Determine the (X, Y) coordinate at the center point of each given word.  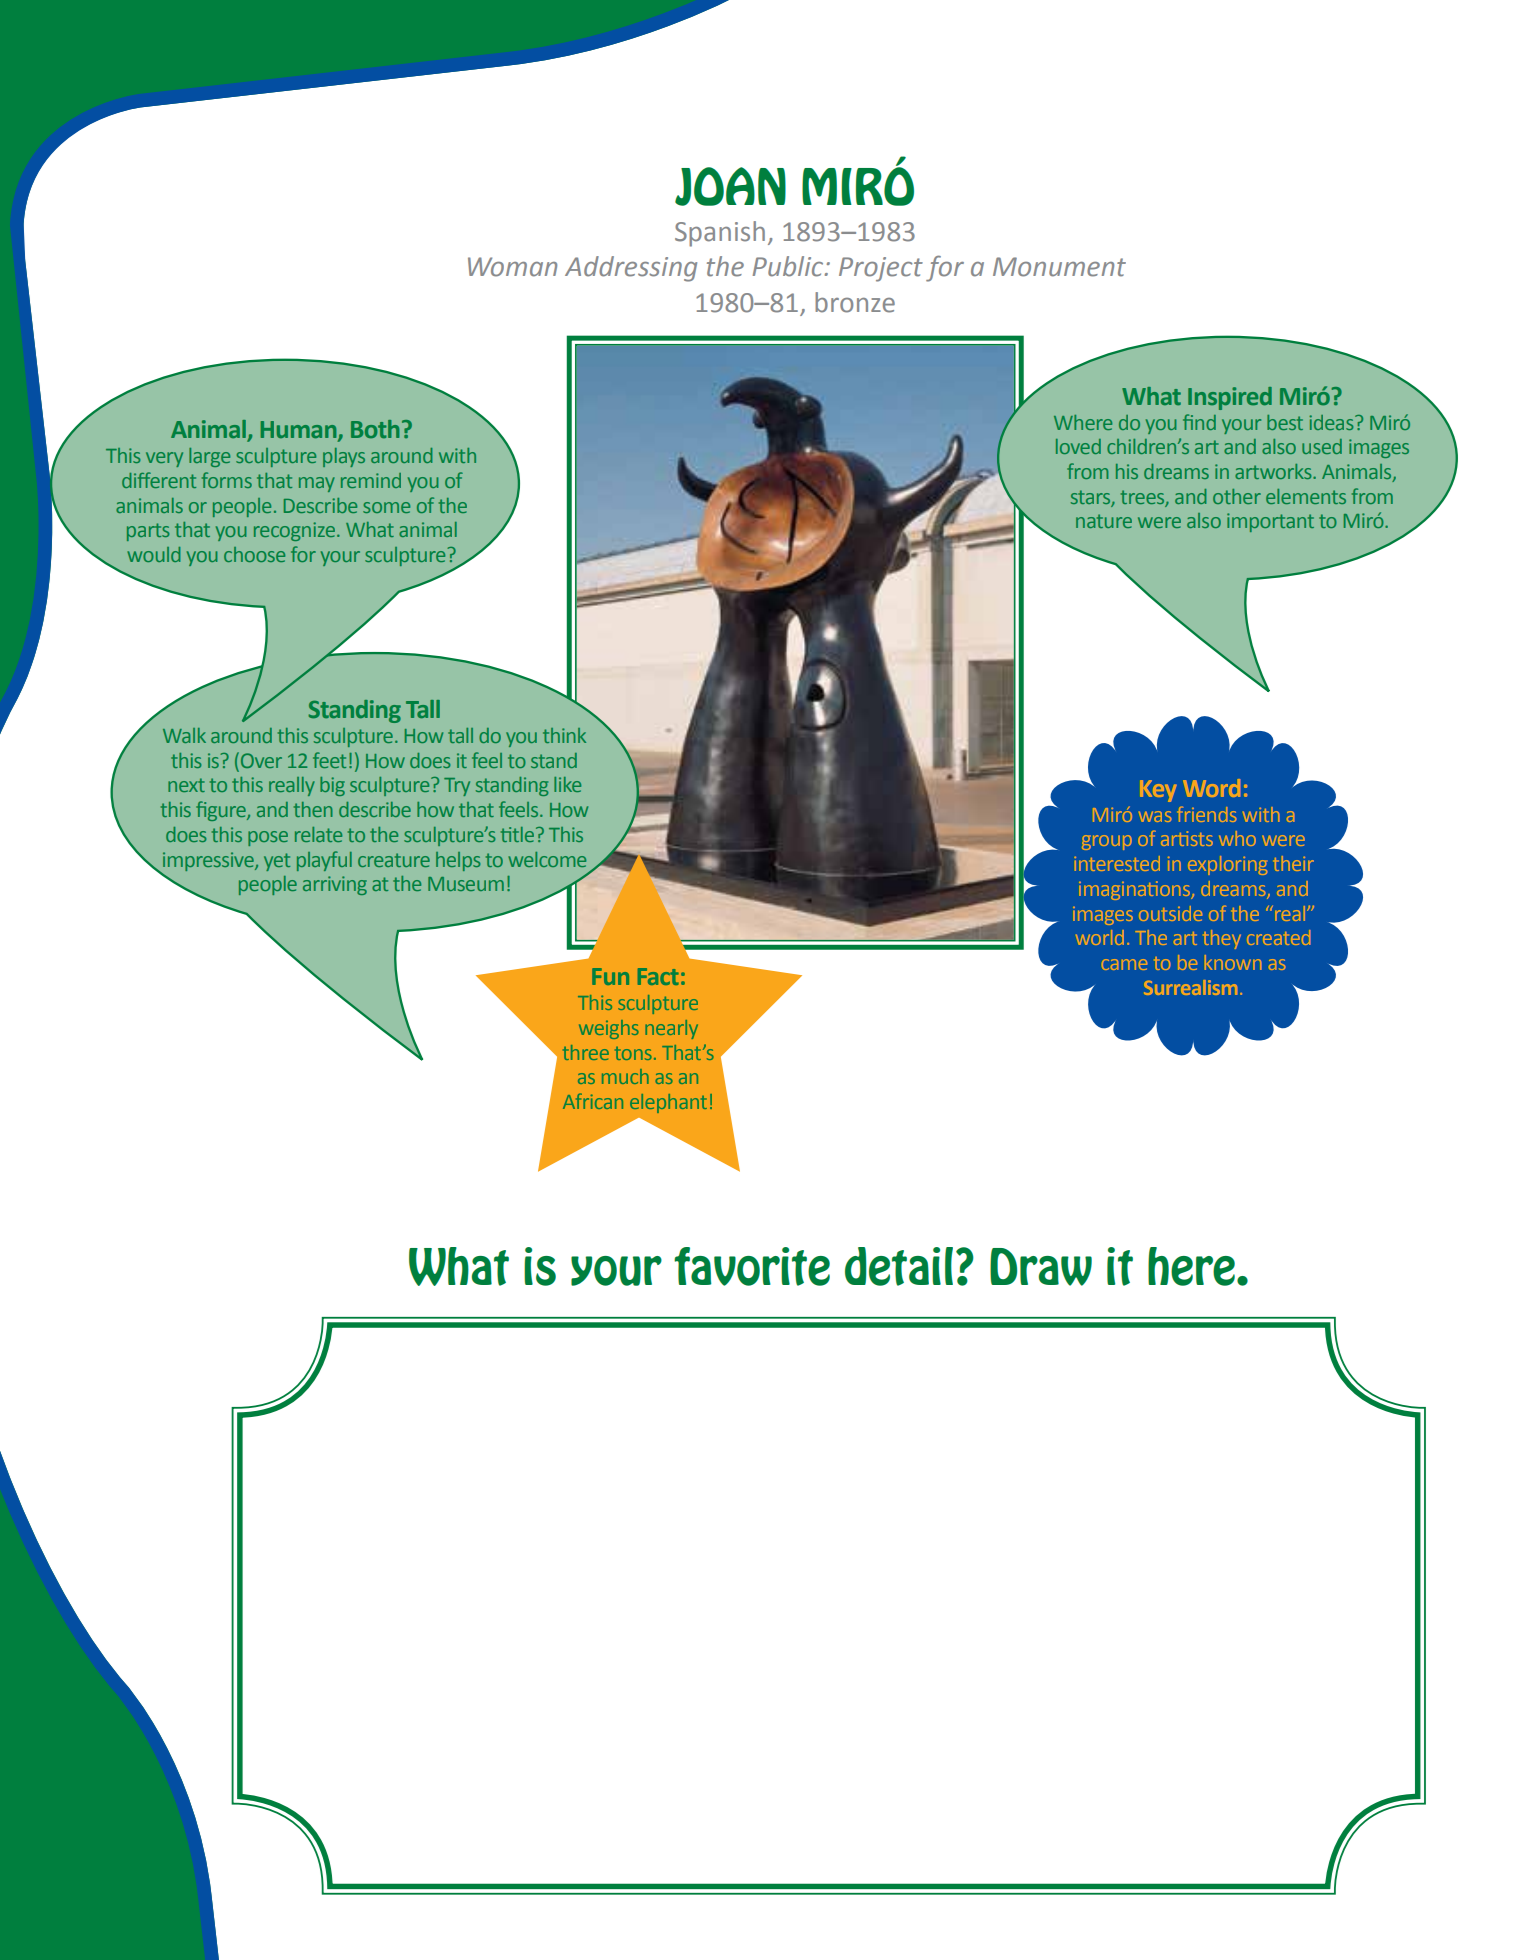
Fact (658, 976)
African (593, 1101)
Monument (1059, 267)
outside (1171, 913)
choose (254, 554)
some (386, 507)
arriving (335, 885)
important (1270, 522)
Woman (512, 267)
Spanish (720, 234)
